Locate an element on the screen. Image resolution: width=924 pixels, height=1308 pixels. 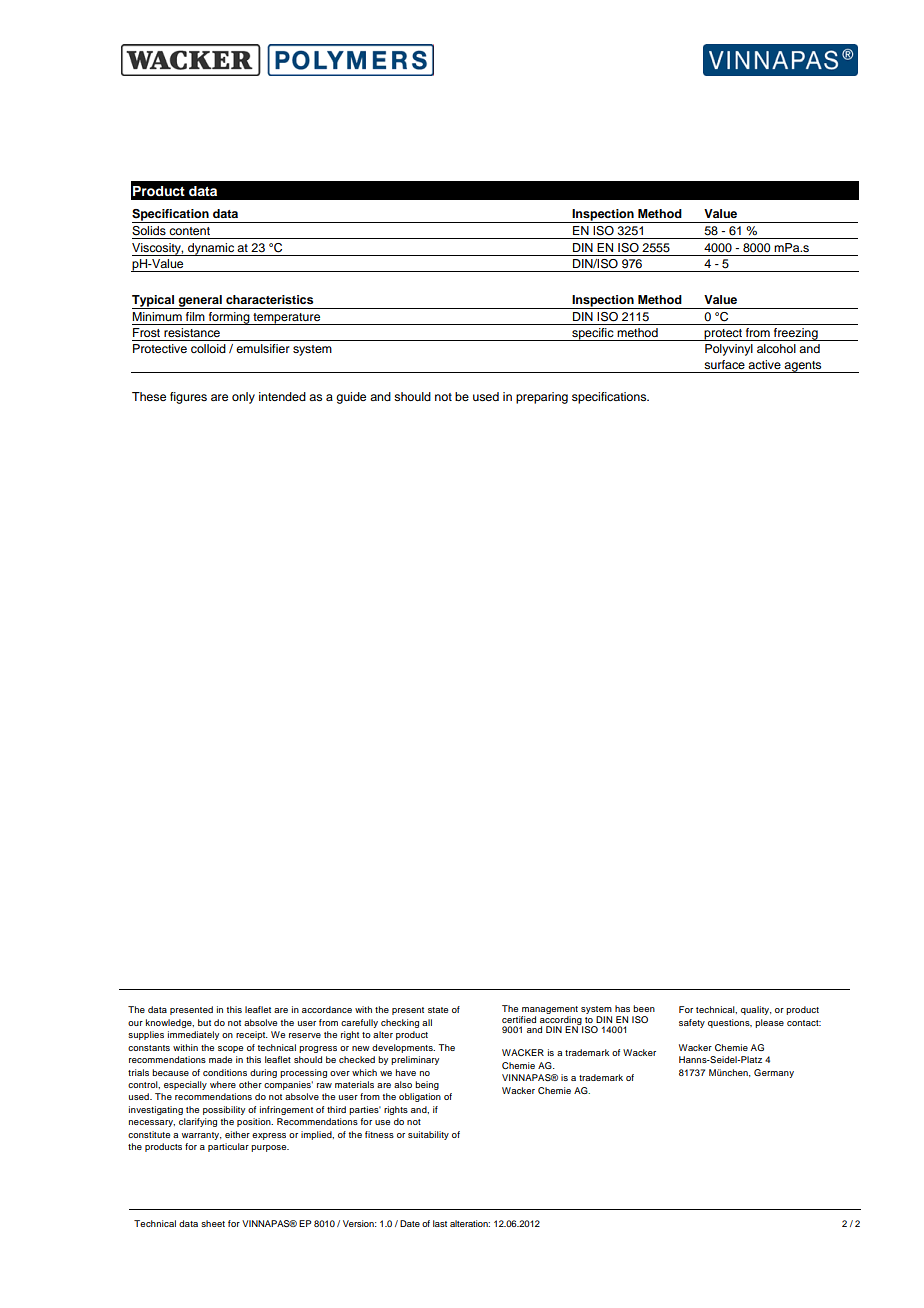
active is located at coordinates (764, 364).
